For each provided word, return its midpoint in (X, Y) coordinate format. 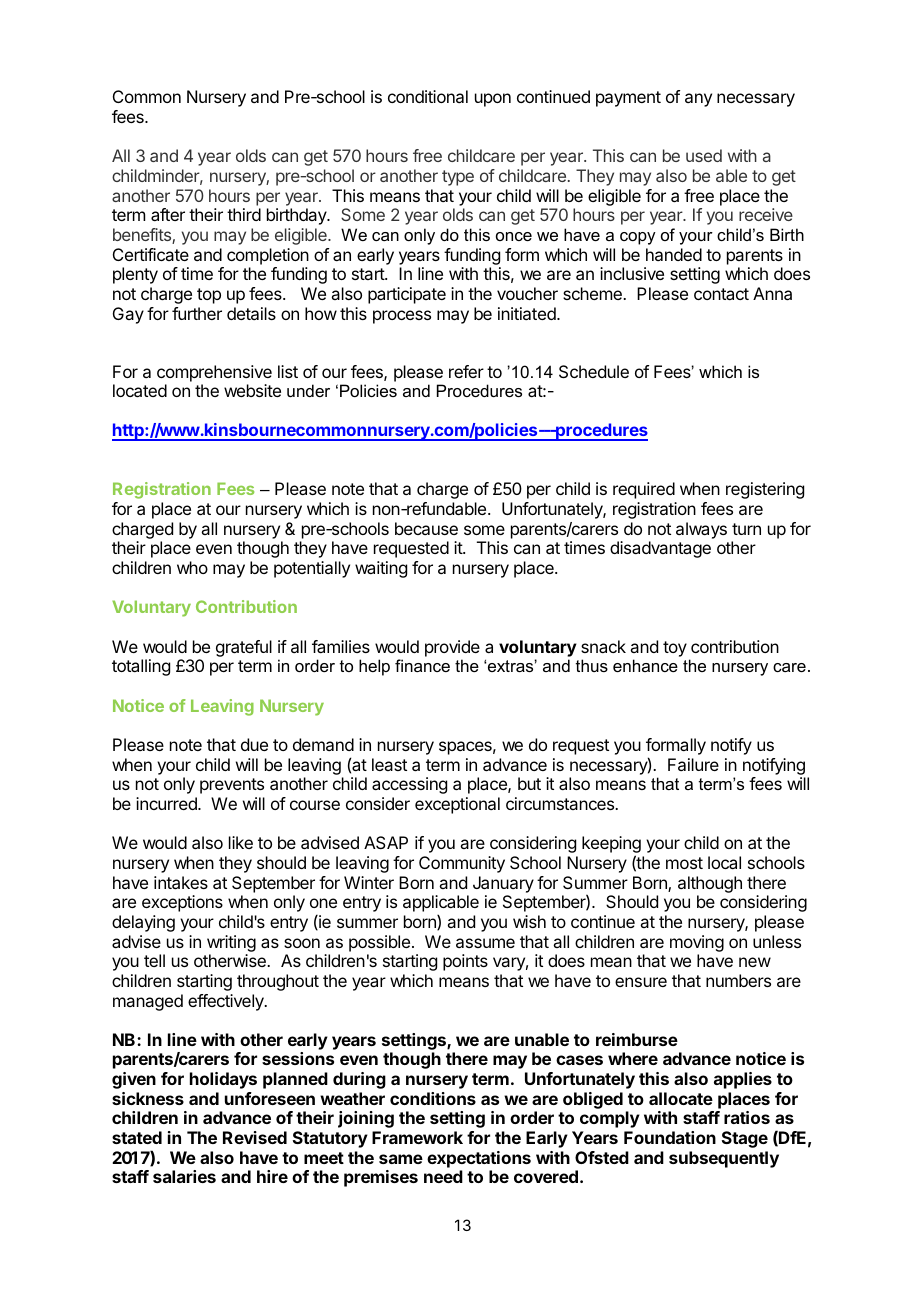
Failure (693, 764)
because (426, 528)
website (252, 390)
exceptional (457, 805)
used (704, 155)
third (244, 214)
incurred (167, 803)
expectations (479, 1159)
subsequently (724, 1159)
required (644, 490)
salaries (184, 1176)
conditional (428, 96)
